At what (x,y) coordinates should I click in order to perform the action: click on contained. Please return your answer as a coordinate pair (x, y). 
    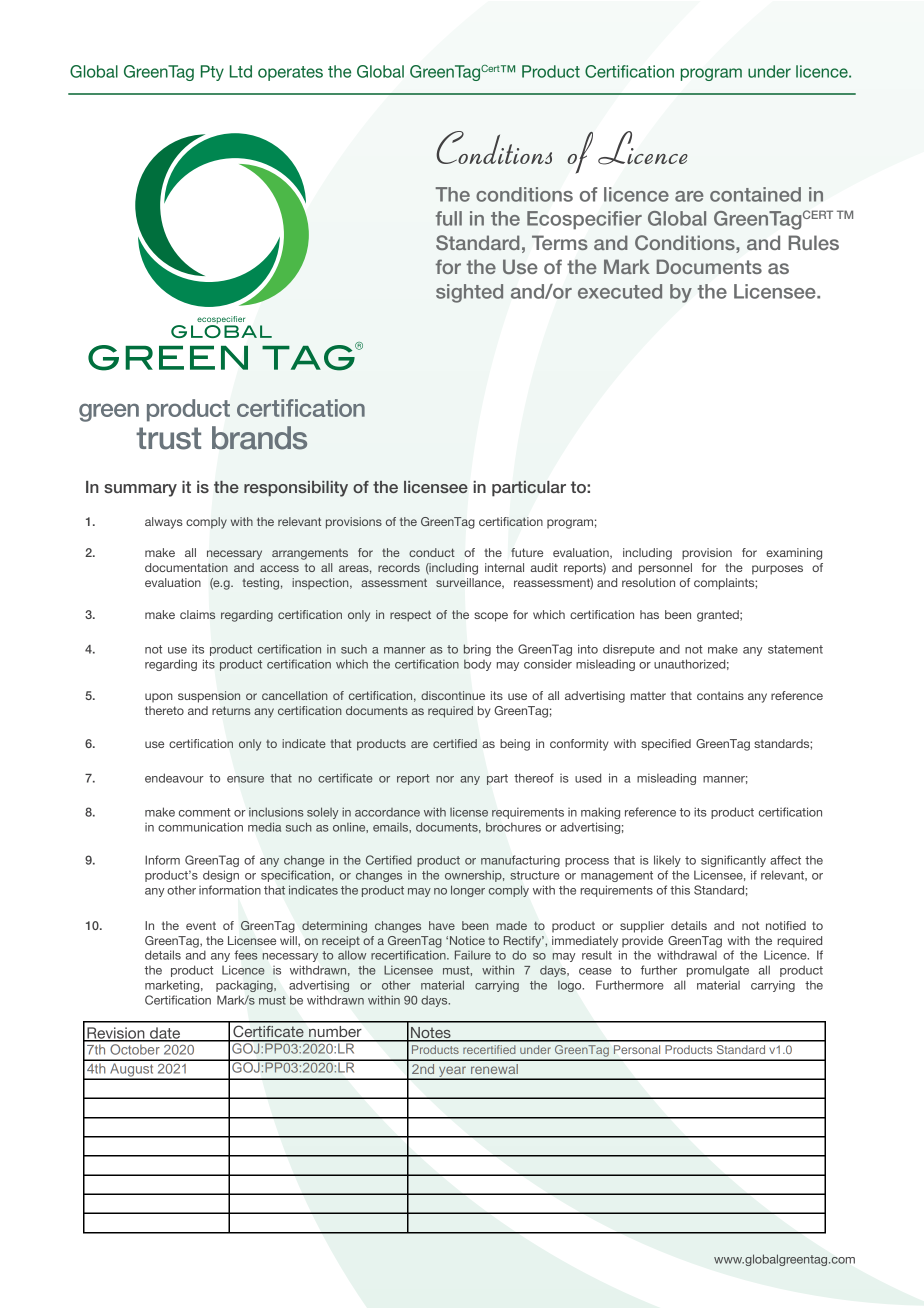
    Looking at the image, I should click on (755, 194).
